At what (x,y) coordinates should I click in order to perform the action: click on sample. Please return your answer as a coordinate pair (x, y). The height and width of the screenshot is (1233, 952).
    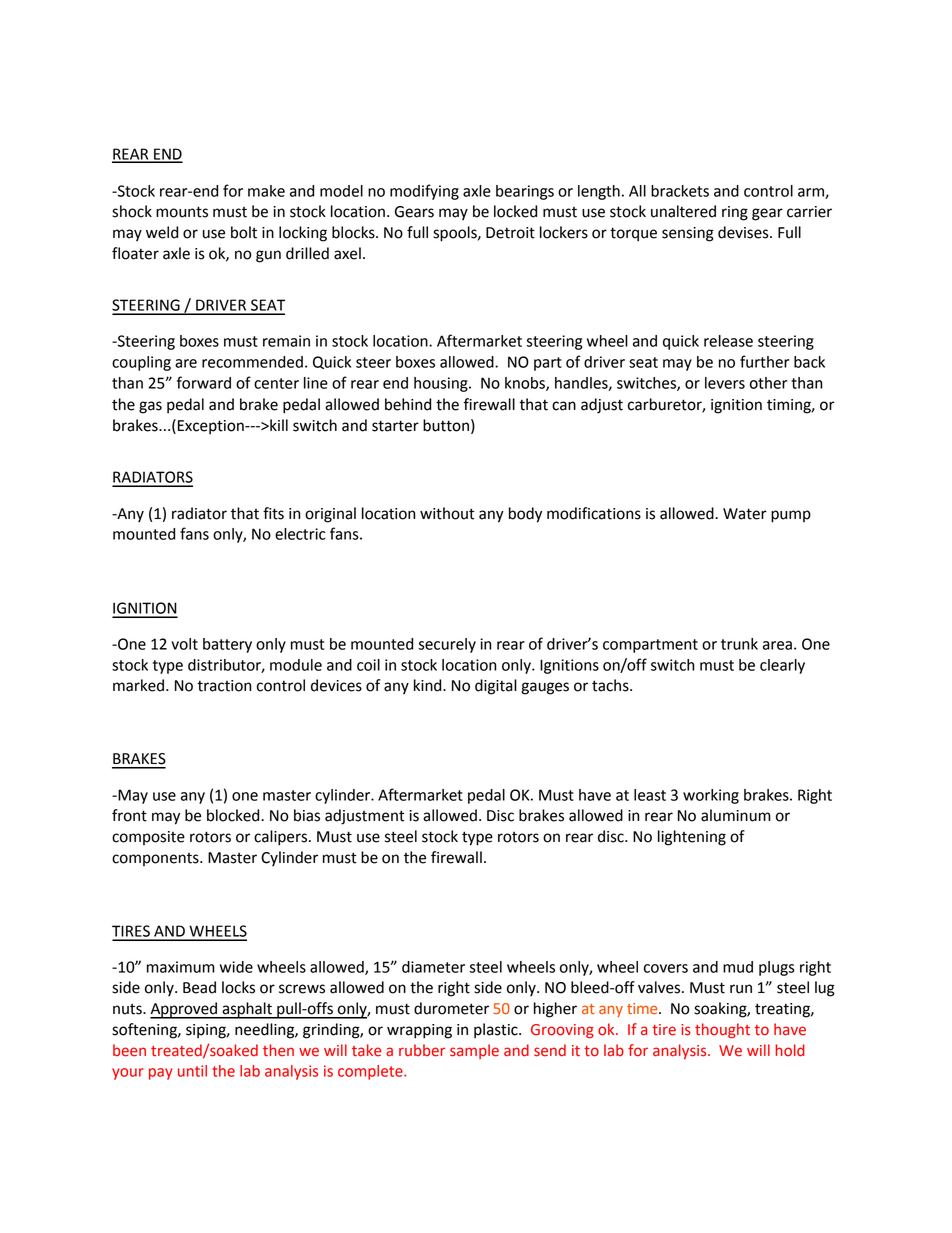
    Looking at the image, I should click on (474, 1051).
